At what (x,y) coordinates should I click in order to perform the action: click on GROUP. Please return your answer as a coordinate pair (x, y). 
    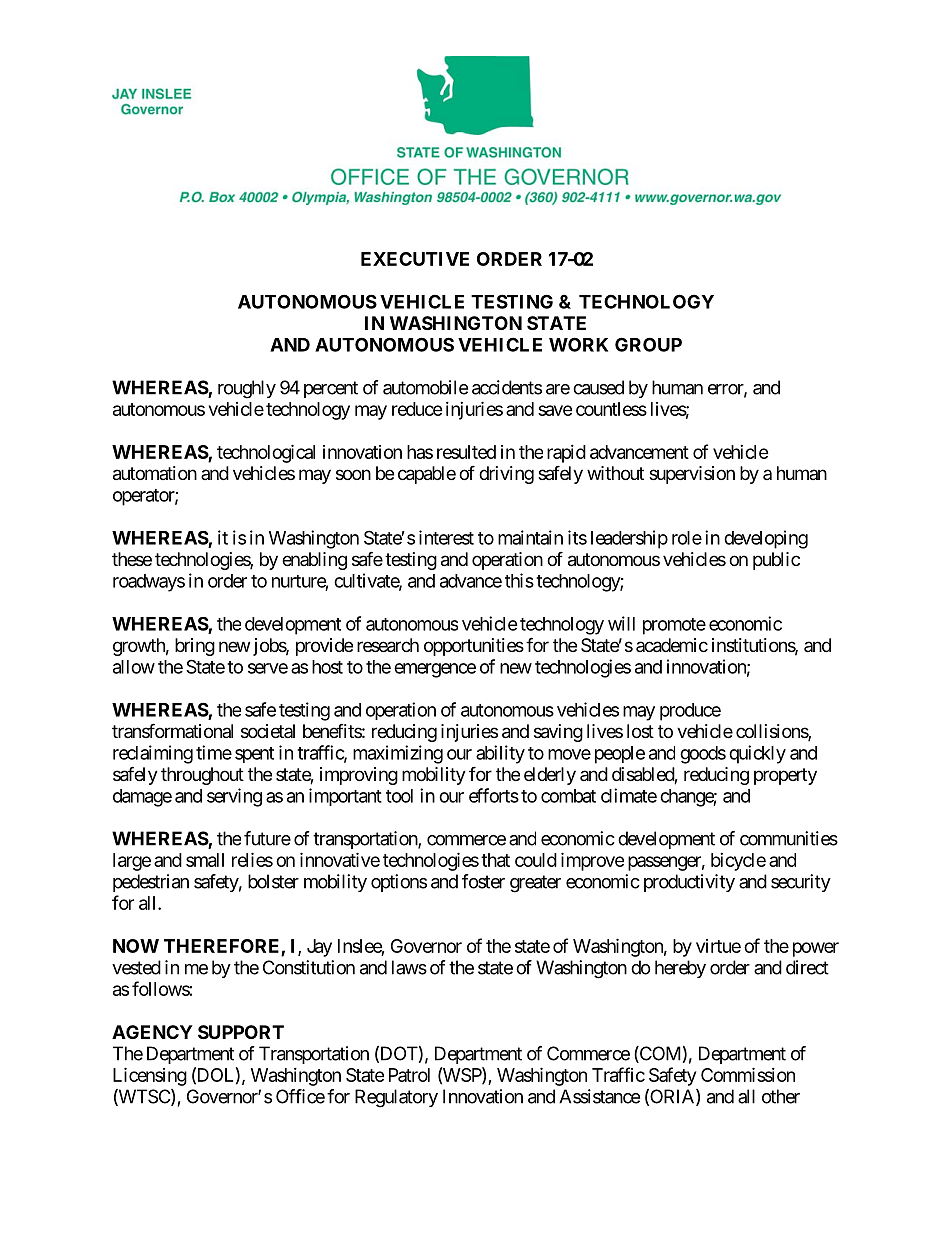
    Looking at the image, I should click on (648, 344).
